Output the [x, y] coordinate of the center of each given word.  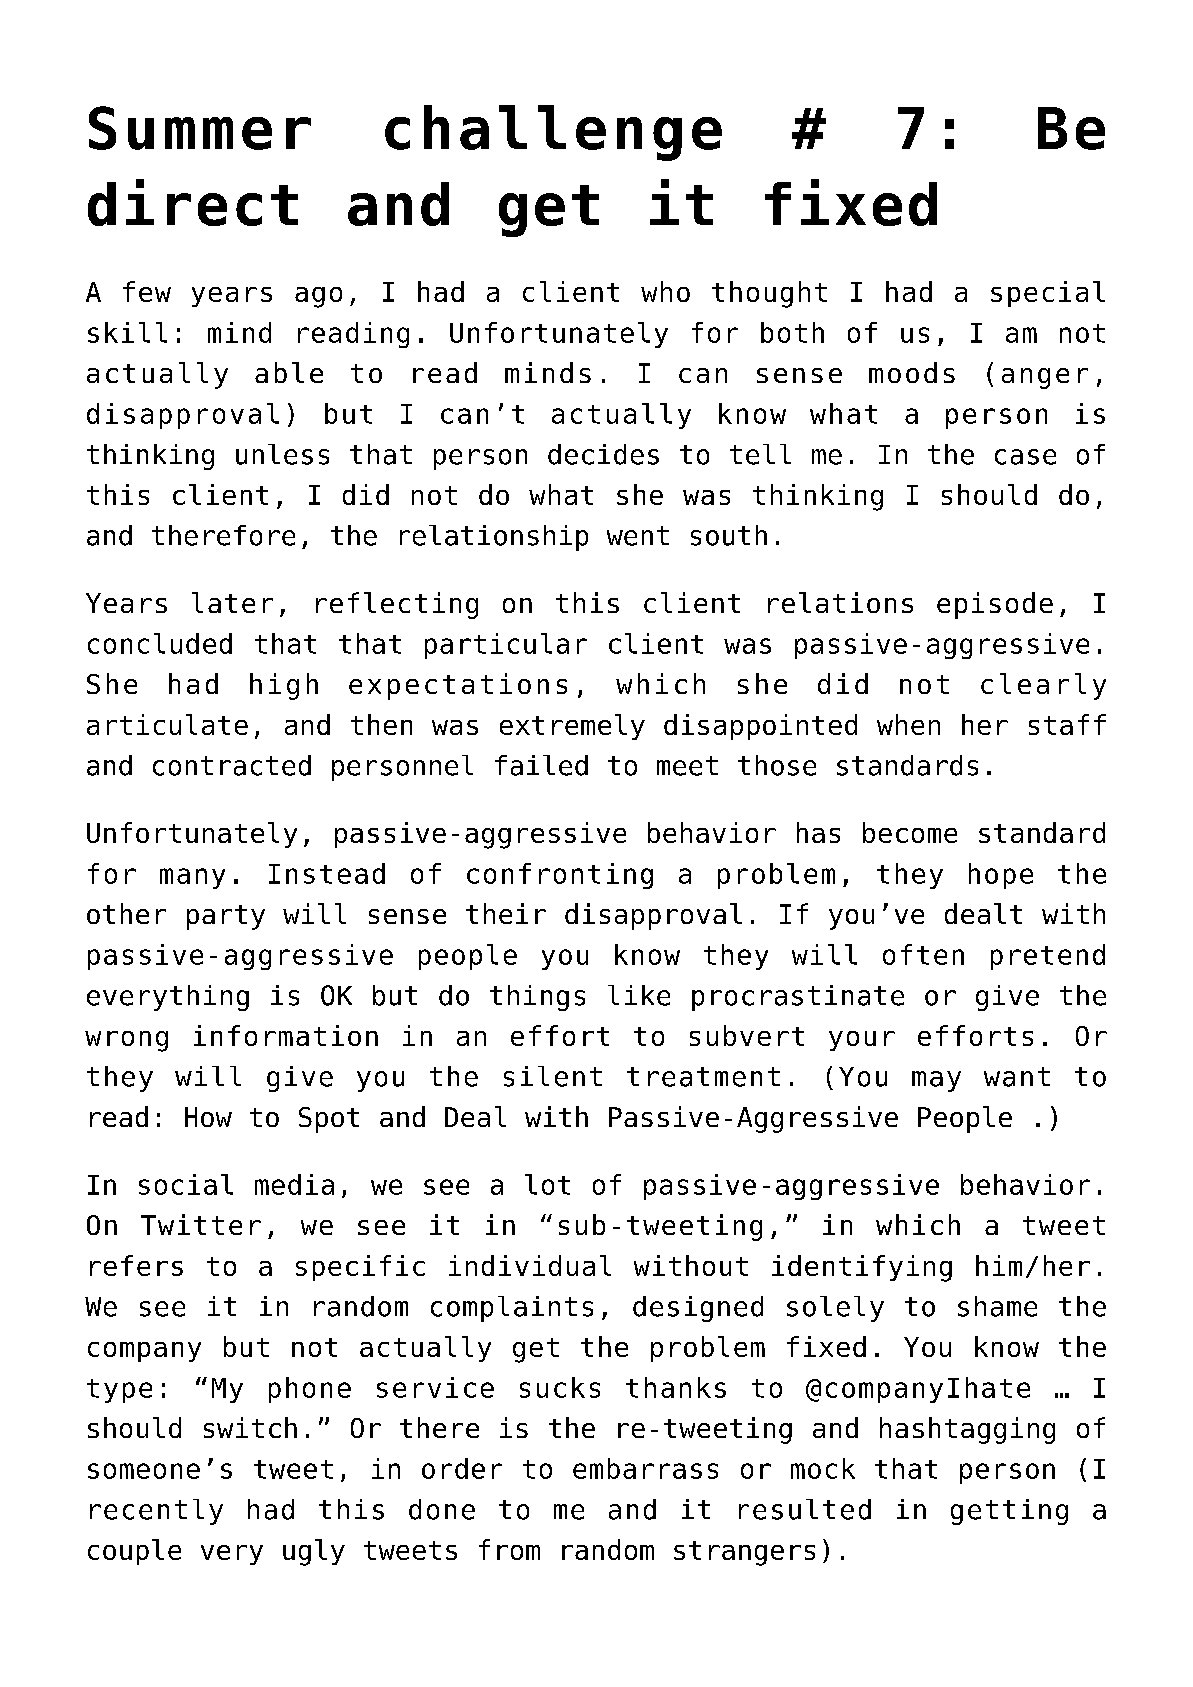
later [232, 602]
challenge [553, 133]
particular [506, 646]
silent [553, 1076]
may [936, 1081]
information [286, 1035]
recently [156, 1512]
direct [193, 202]
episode [995, 605]
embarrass [645, 1468]
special [1048, 294]
